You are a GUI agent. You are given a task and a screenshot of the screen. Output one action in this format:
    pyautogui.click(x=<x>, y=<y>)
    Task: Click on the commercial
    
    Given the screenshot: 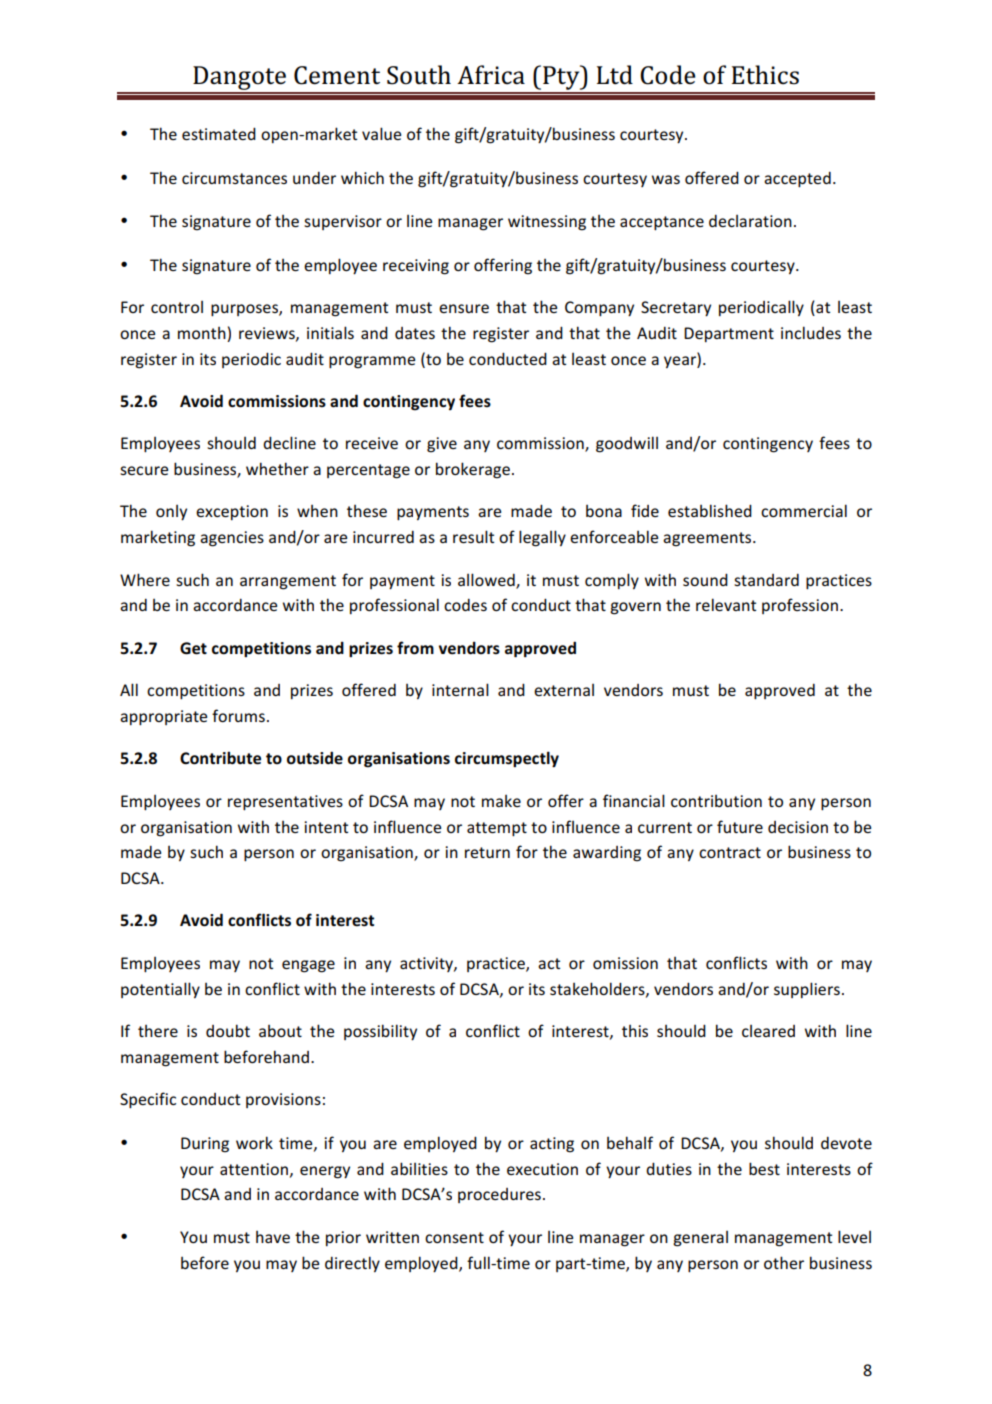 What is the action you would take?
    pyautogui.click(x=804, y=510)
